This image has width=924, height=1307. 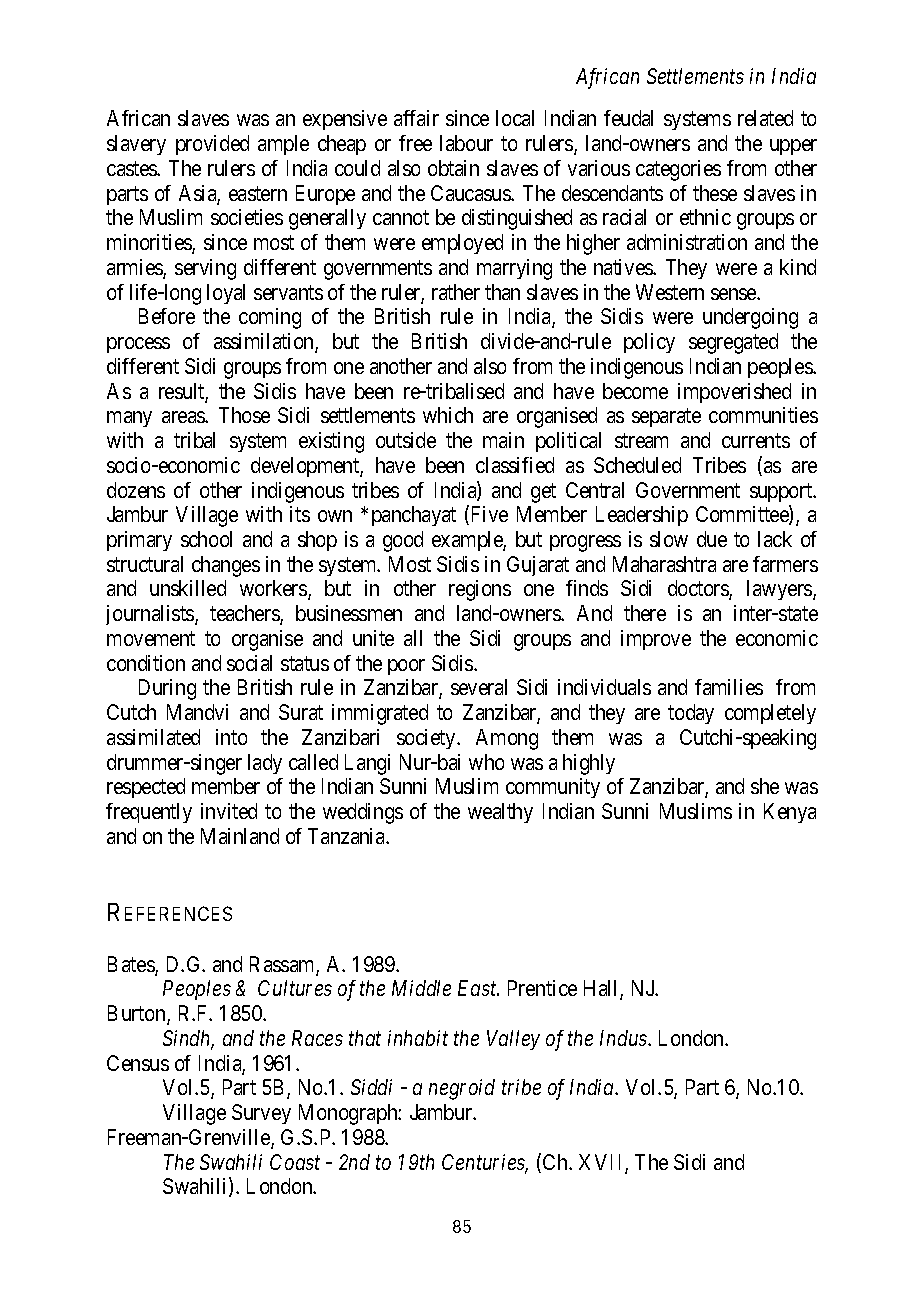 I want to click on dozens, so click(x=136, y=490).
